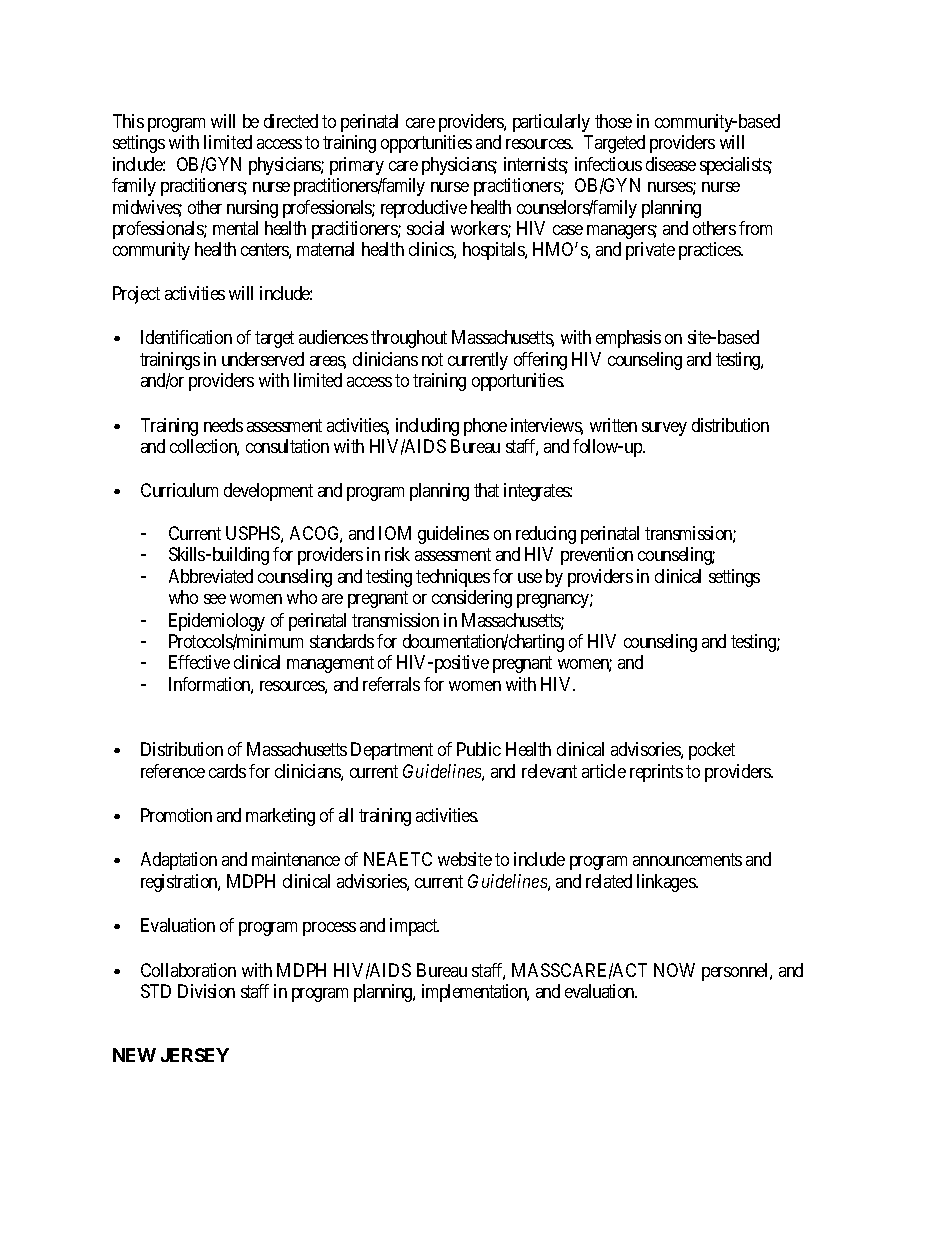 Image resolution: width=952 pixels, height=1233 pixels. What do you see at coordinates (211, 576) in the screenshot?
I see `Abbreviated` at bounding box center [211, 576].
